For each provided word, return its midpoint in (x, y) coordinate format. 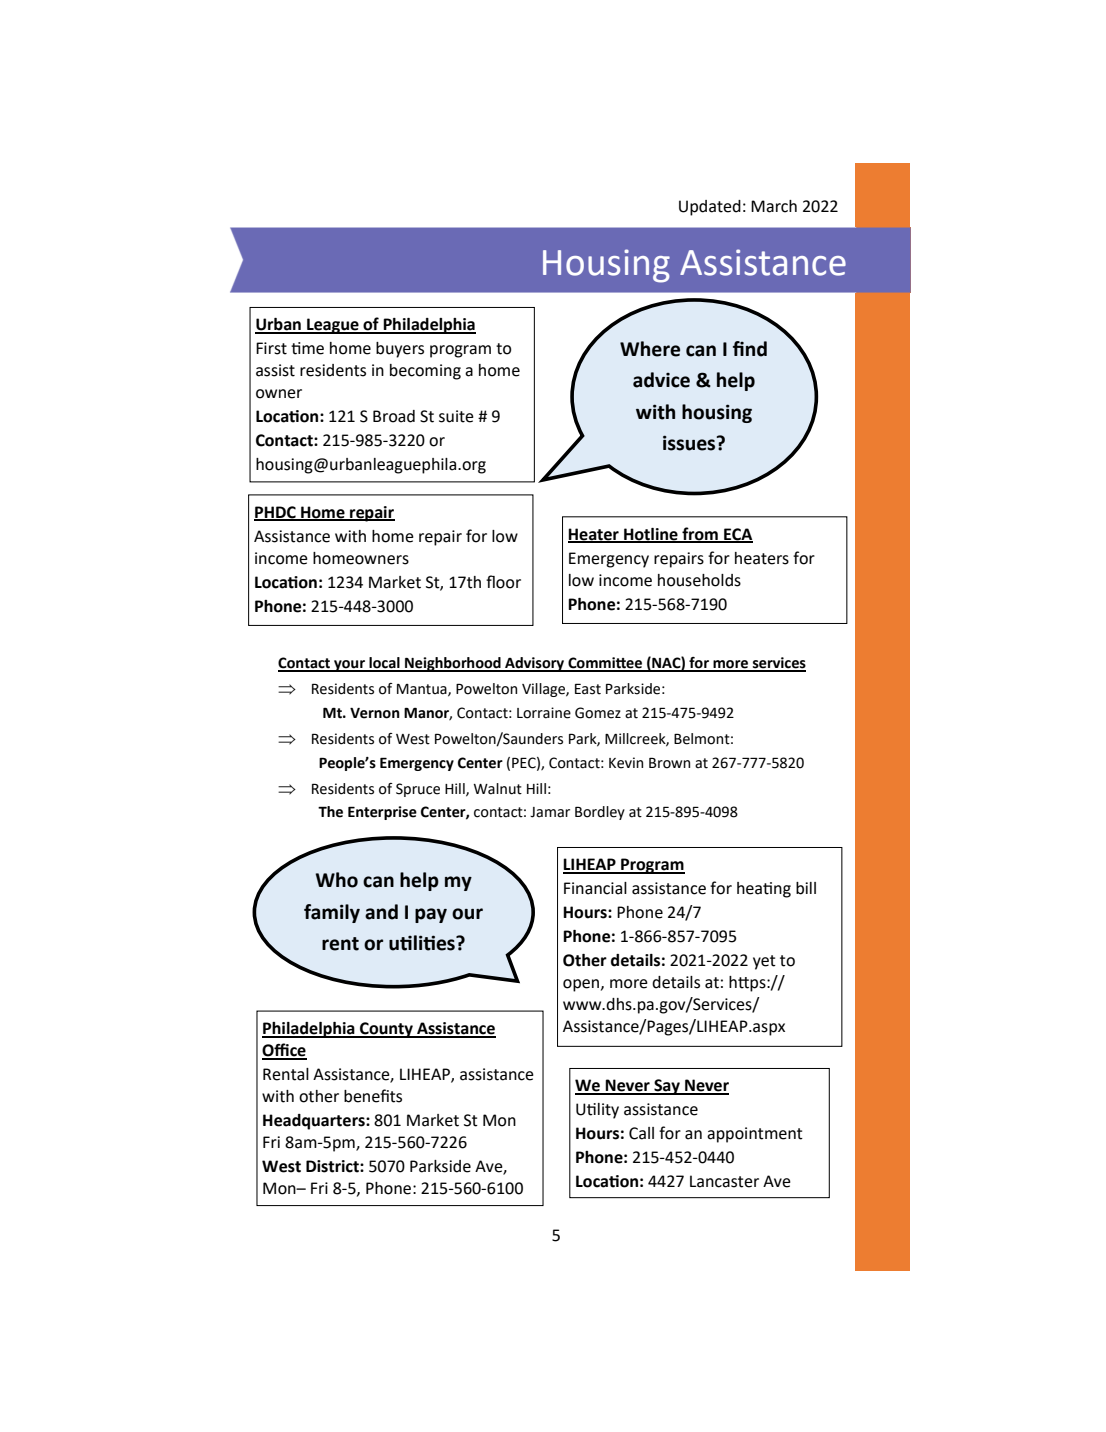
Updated (710, 208)
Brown (669, 763)
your (349, 666)
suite (456, 416)
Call (641, 1133)
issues (690, 443)
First (271, 348)
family (332, 913)
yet (764, 962)
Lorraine (544, 713)
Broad (394, 416)
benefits (373, 1096)
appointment (755, 1135)
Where (650, 349)
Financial (595, 888)
